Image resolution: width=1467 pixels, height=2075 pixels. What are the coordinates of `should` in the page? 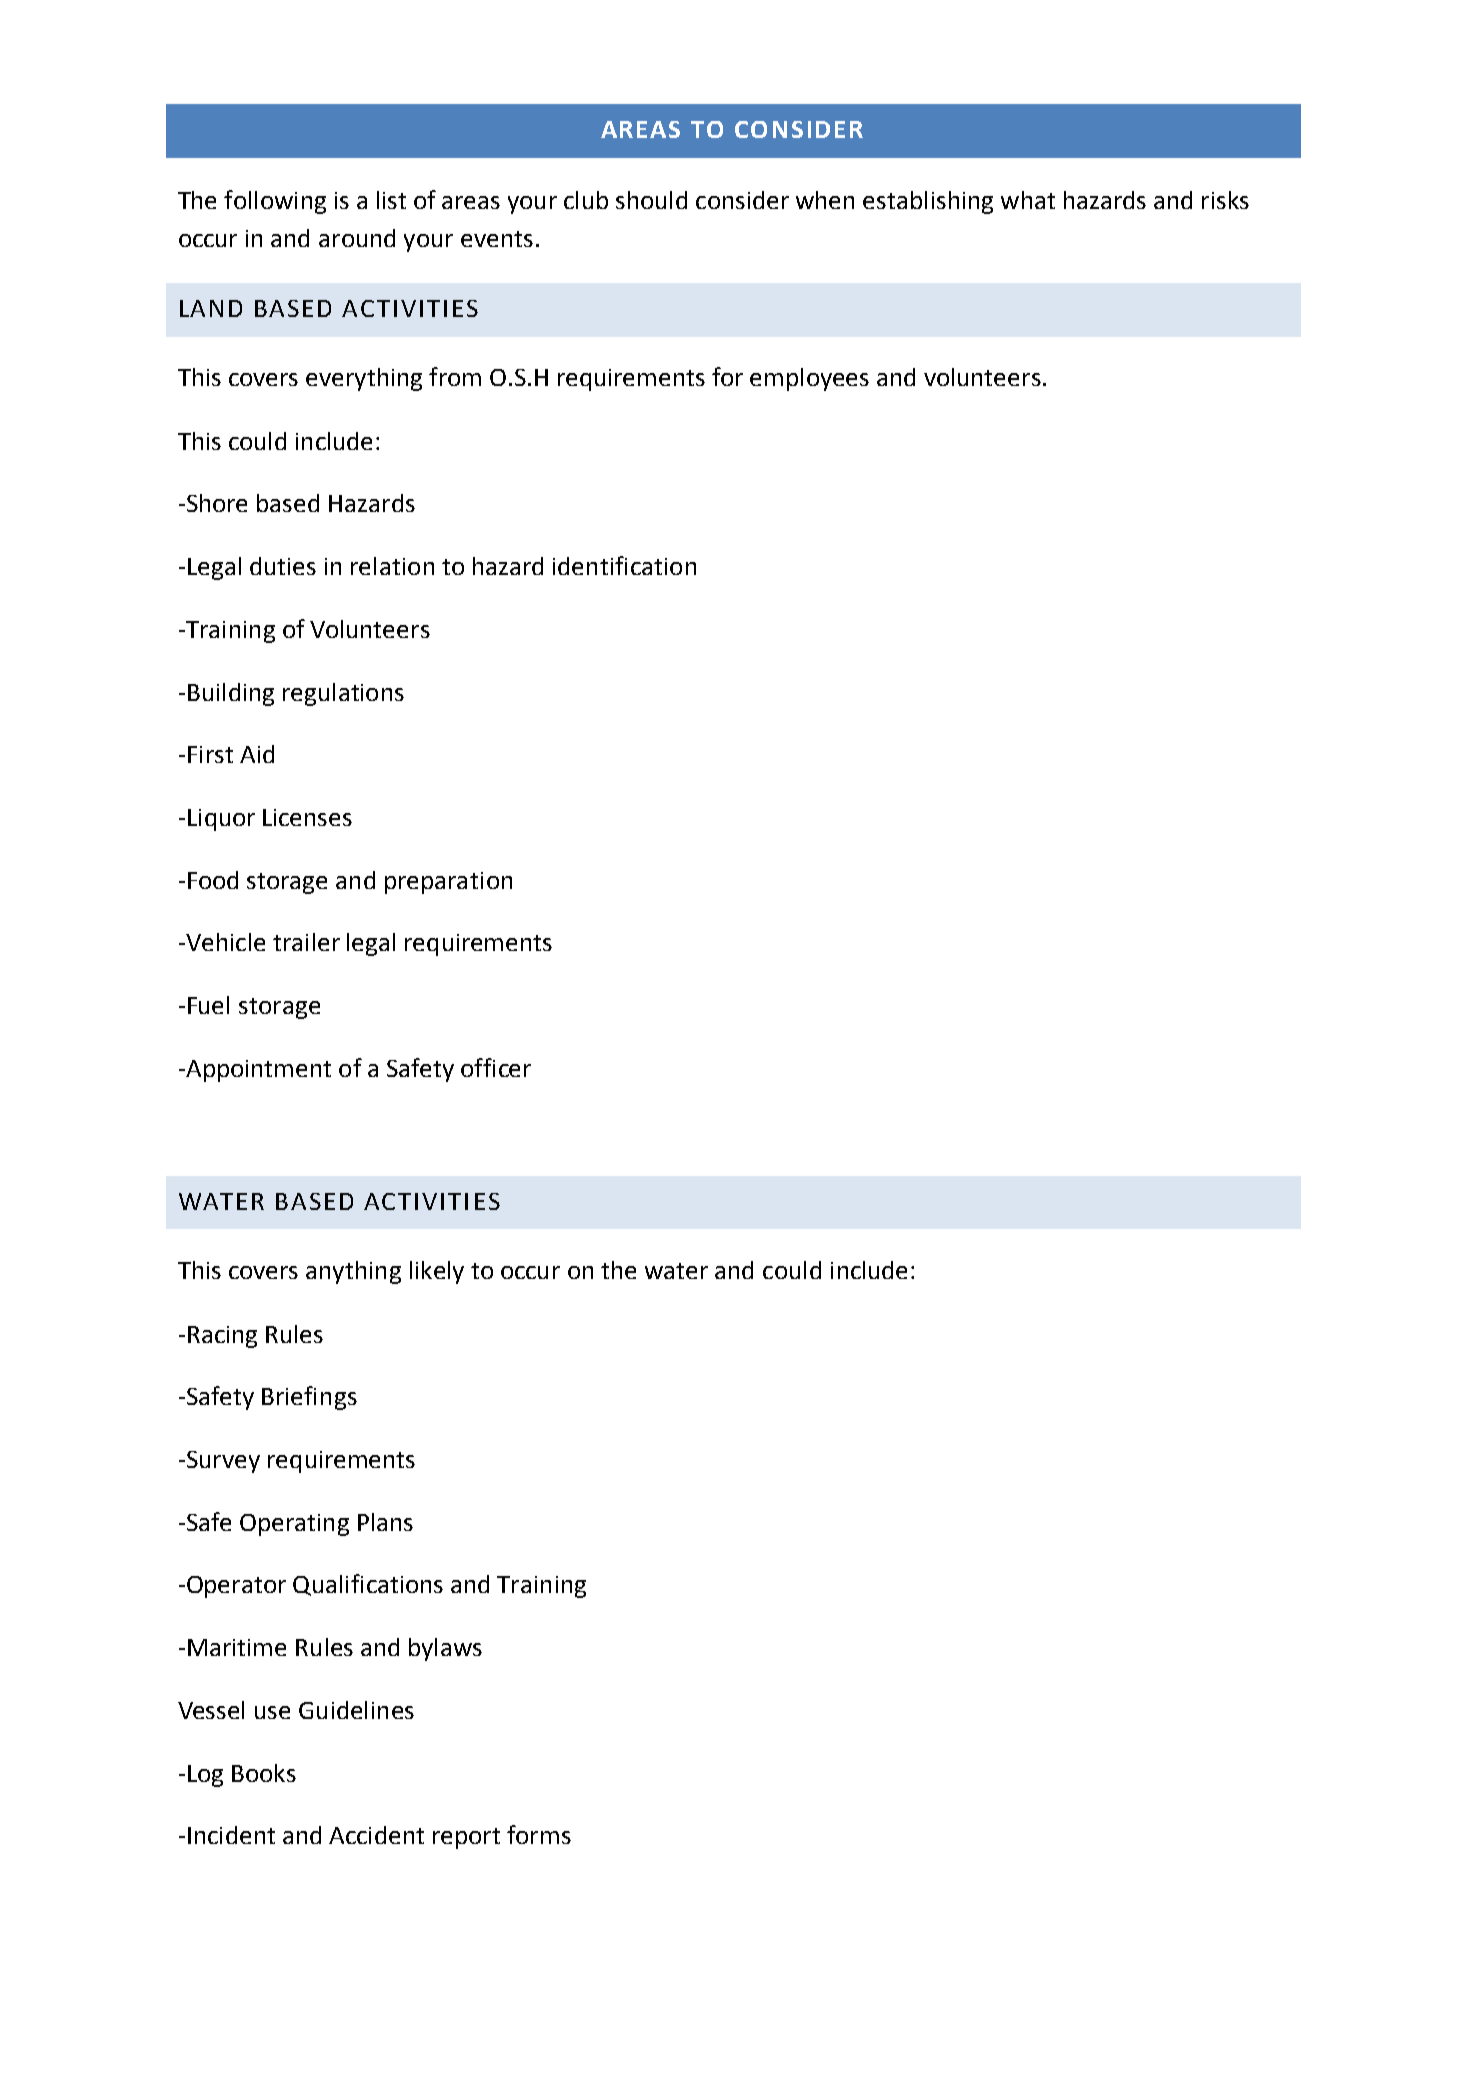 It's located at (651, 200).
